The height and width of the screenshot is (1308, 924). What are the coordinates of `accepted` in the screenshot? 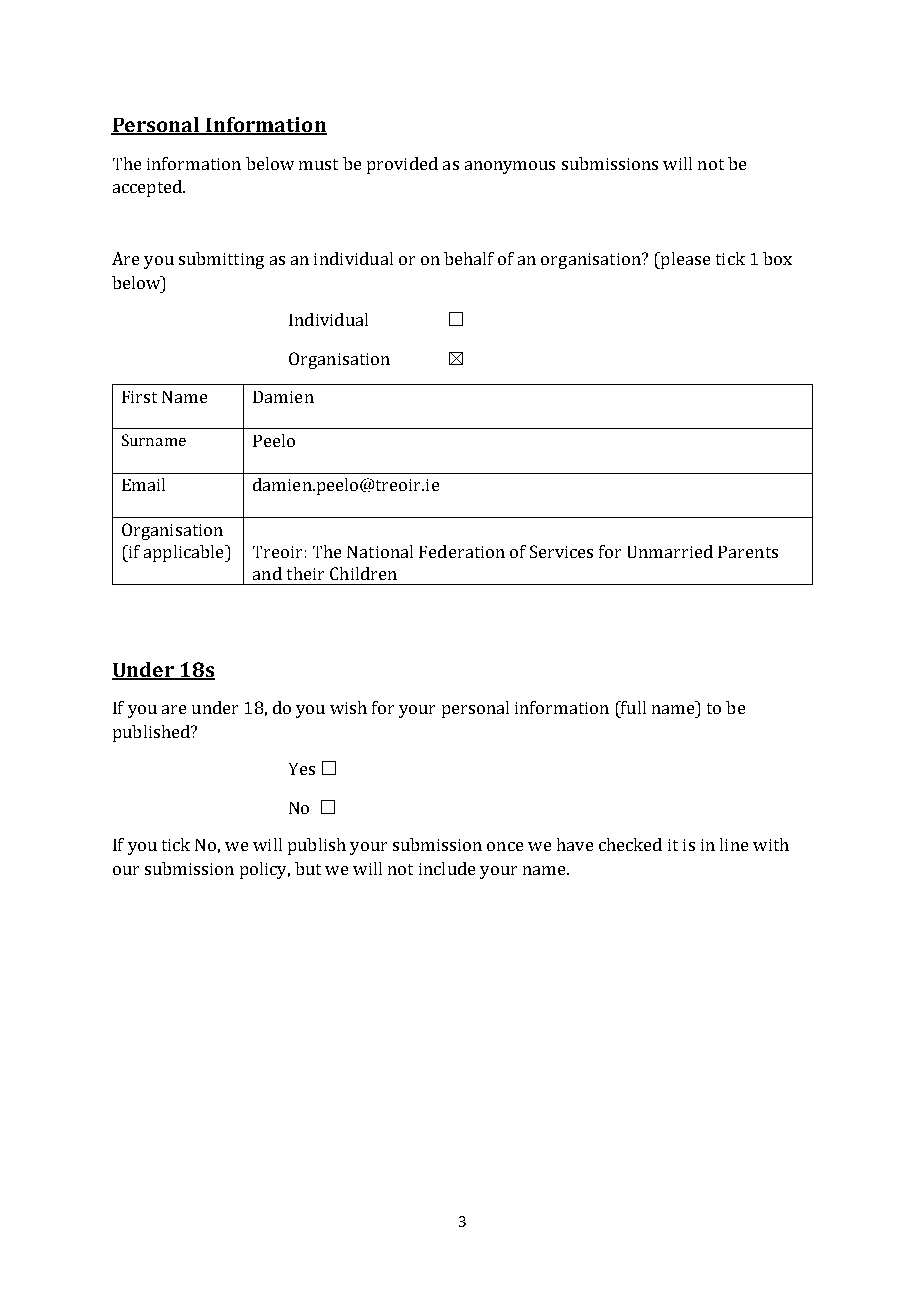 It's located at (148, 188).
